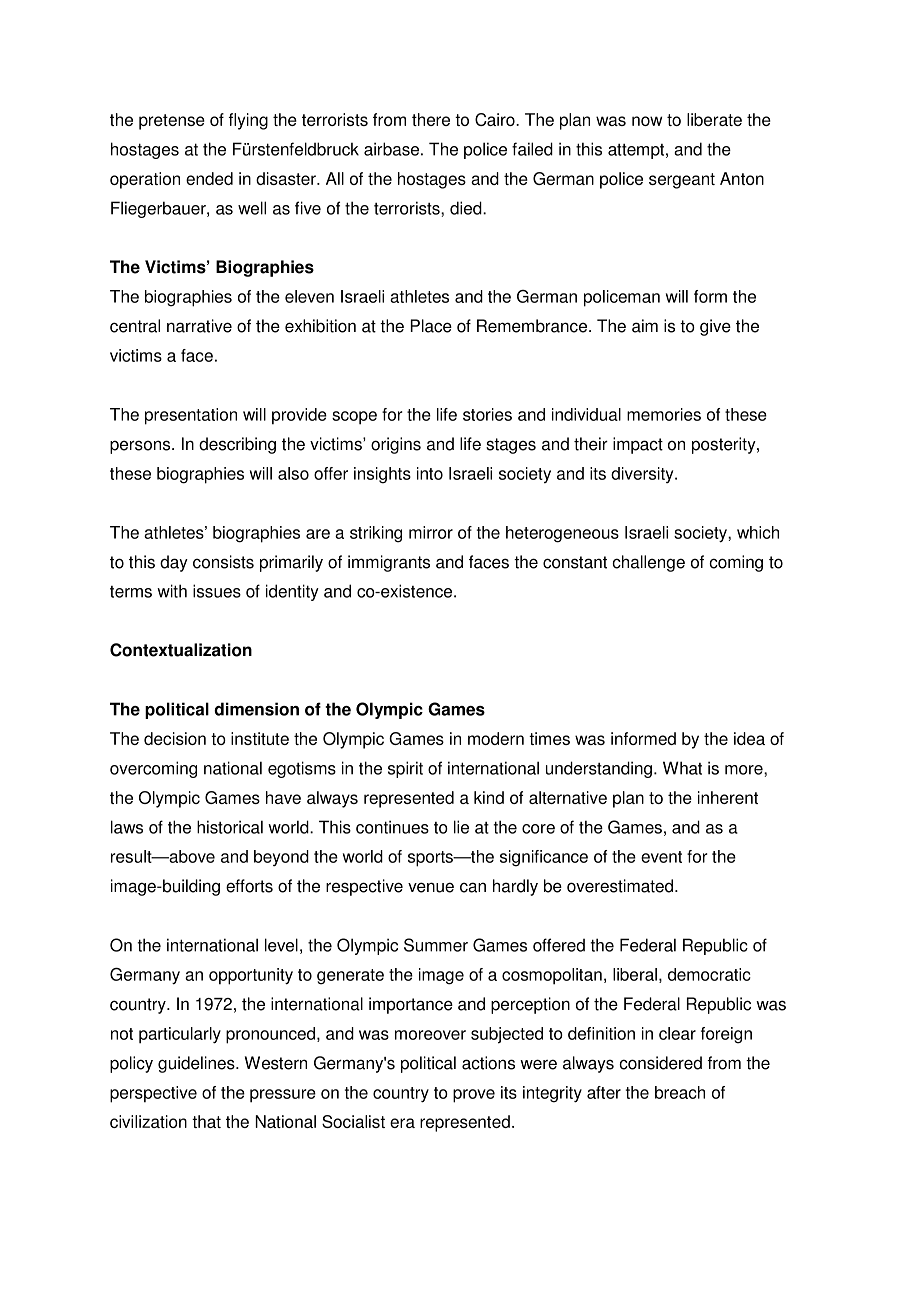  I want to click on memories, so click(664, 414).
